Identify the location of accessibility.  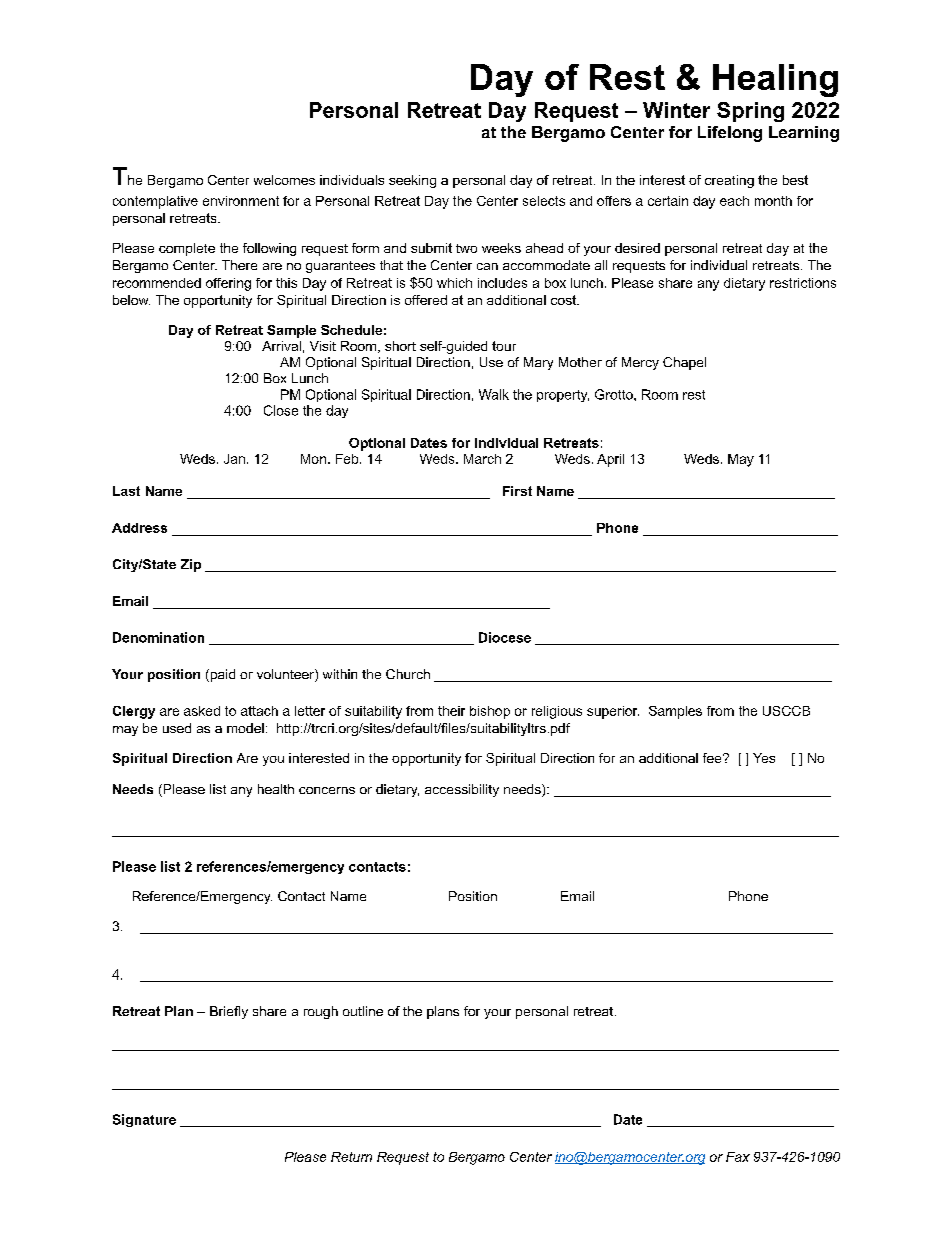
(462, 790).
